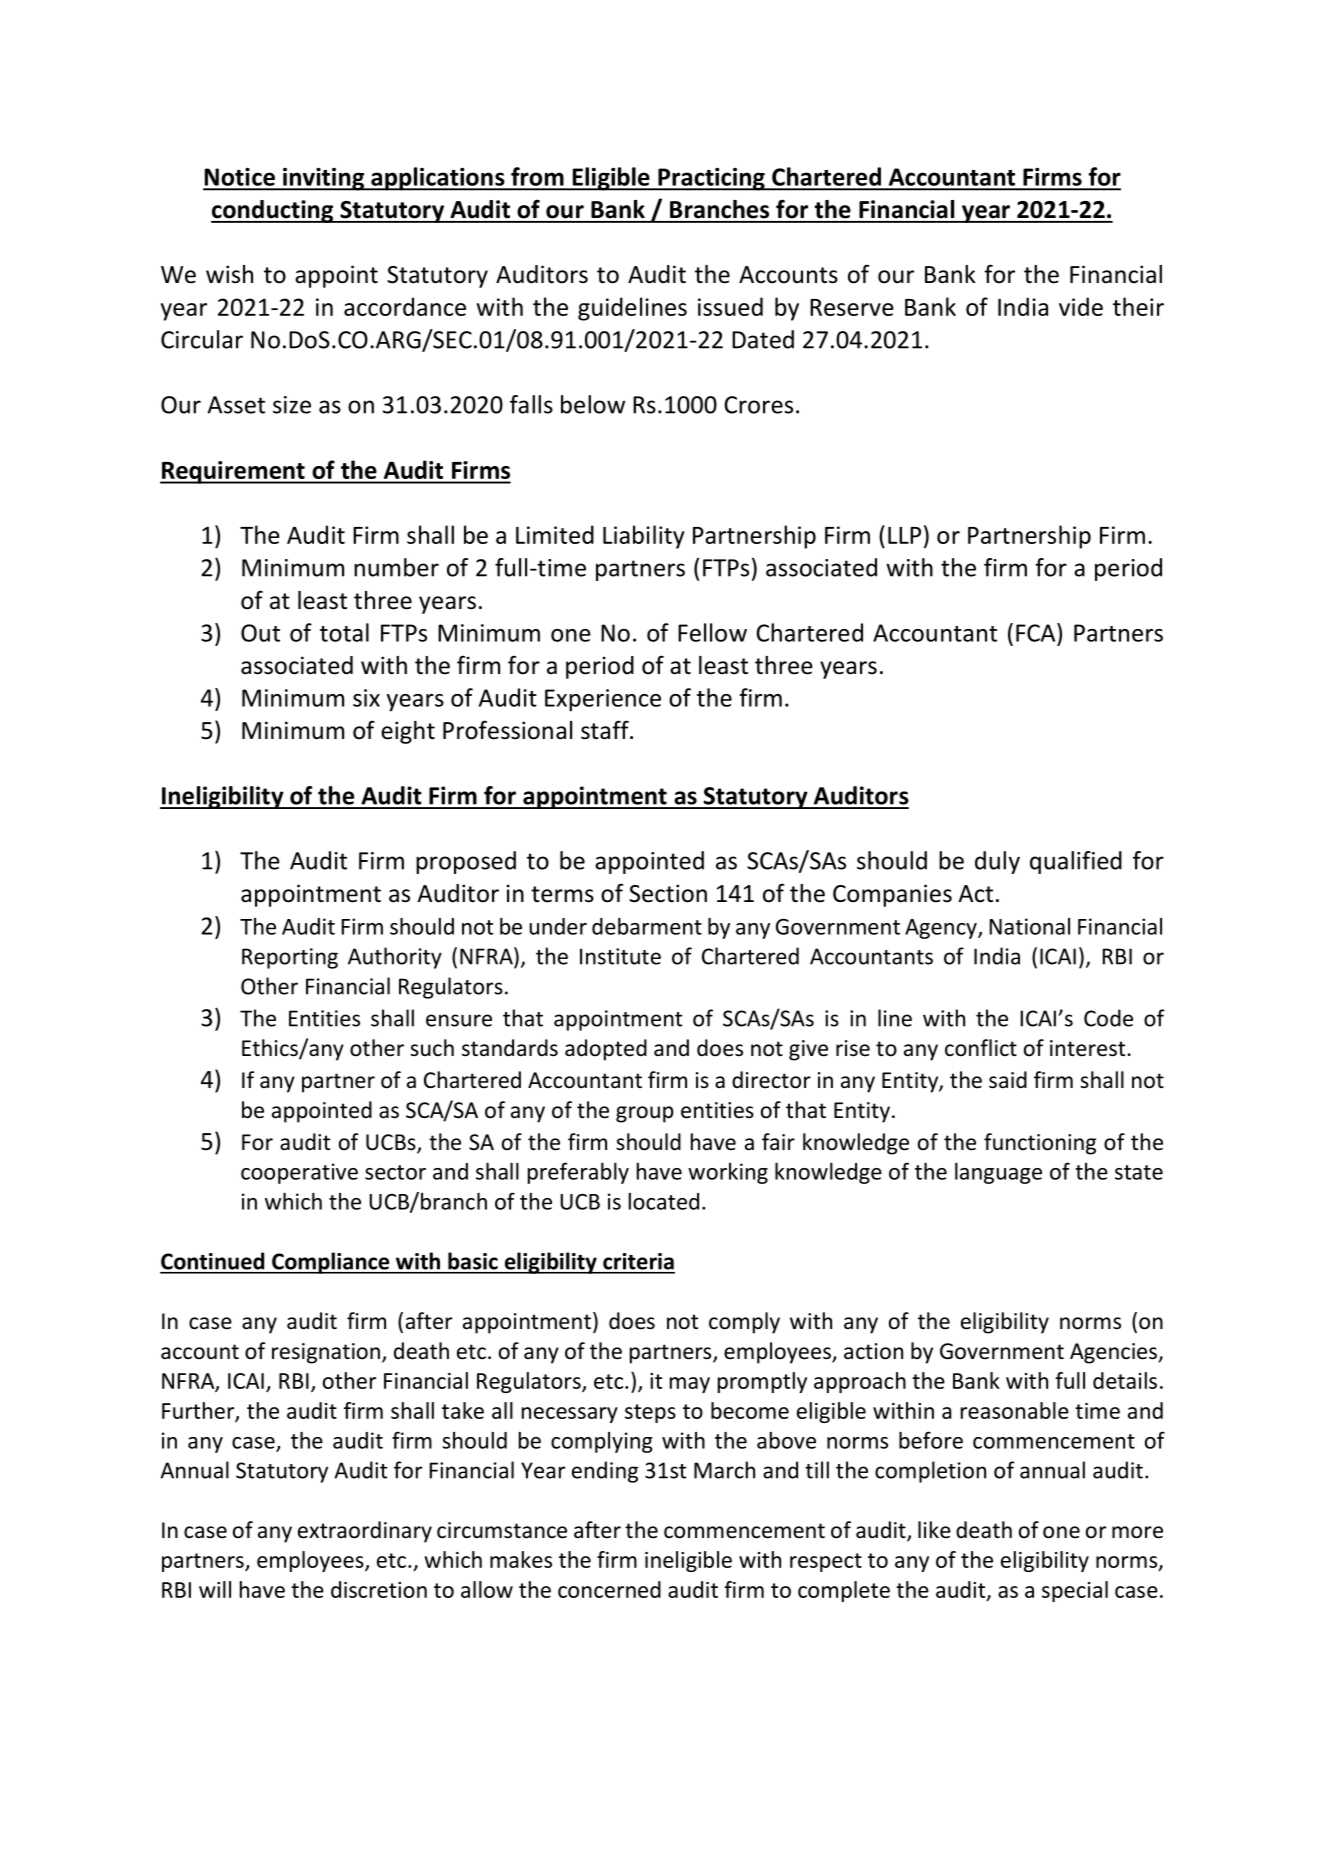 The width and height of the screenshot is (1324, 1872). What do you see at coordinates (1037, 632) in the screenshot?
I see `FCA` at bounding box center [1037, 632].
